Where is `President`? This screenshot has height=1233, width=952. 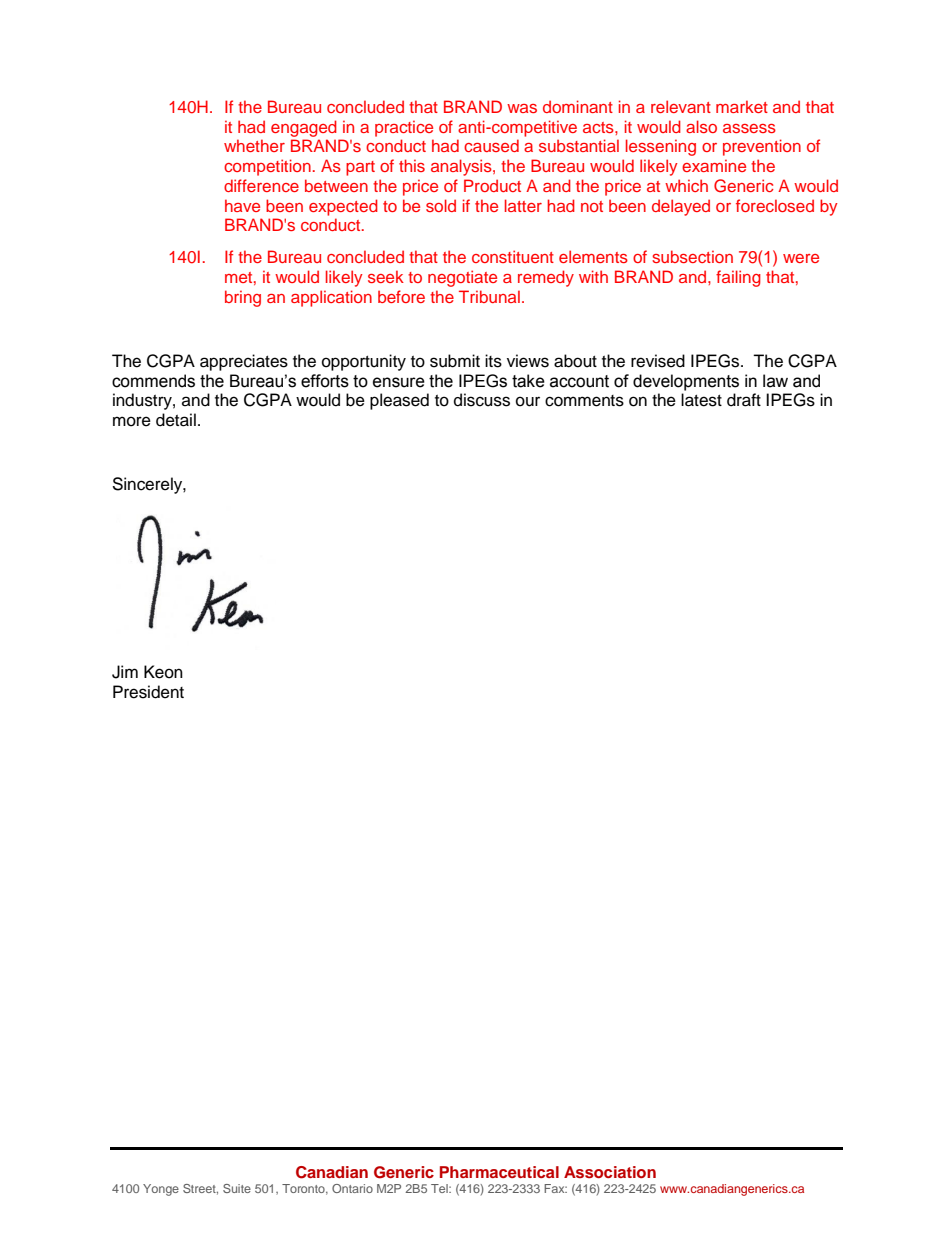 President is located at coordinates (148, 692).
